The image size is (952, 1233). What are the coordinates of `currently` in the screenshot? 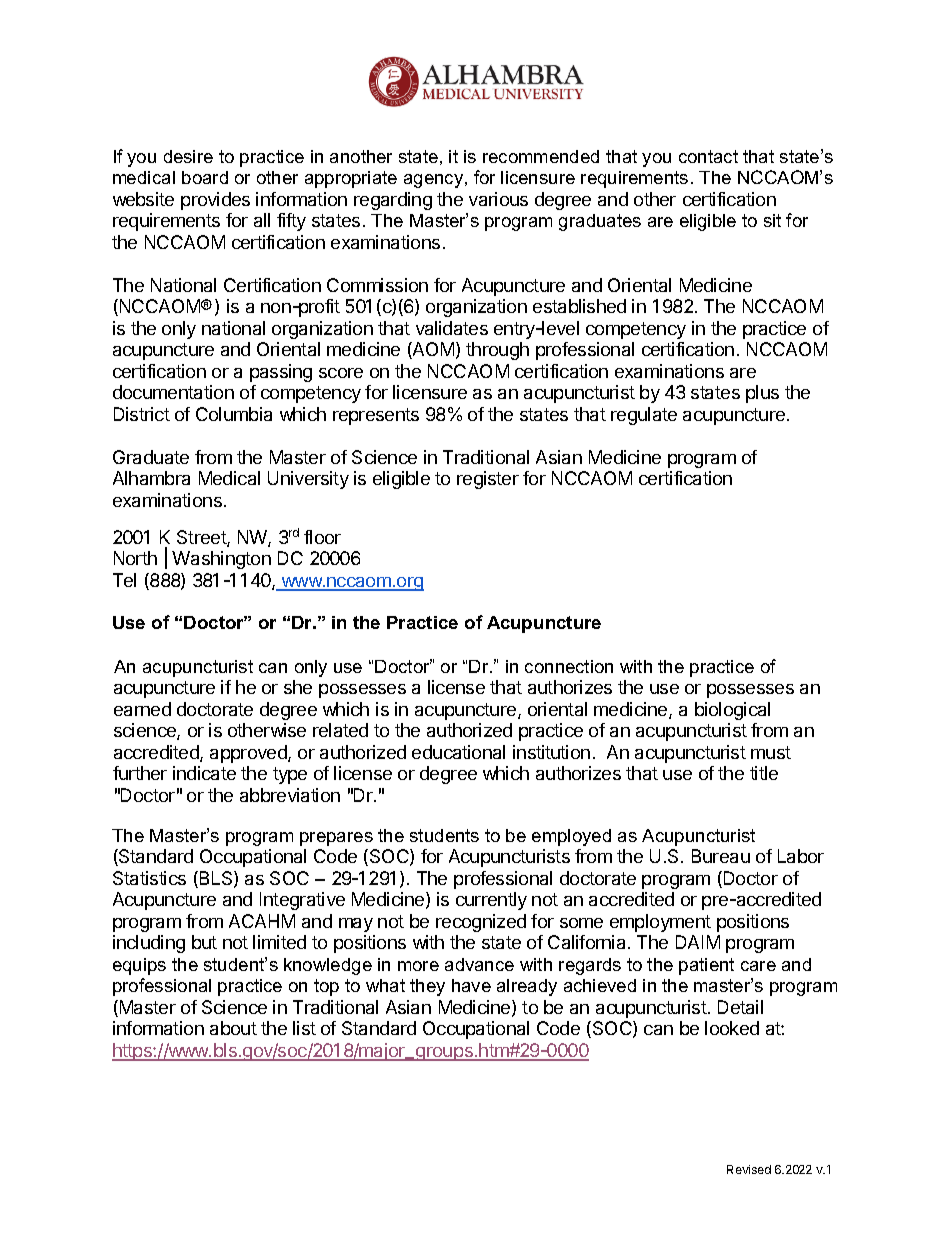 It's located at (491, 901).
